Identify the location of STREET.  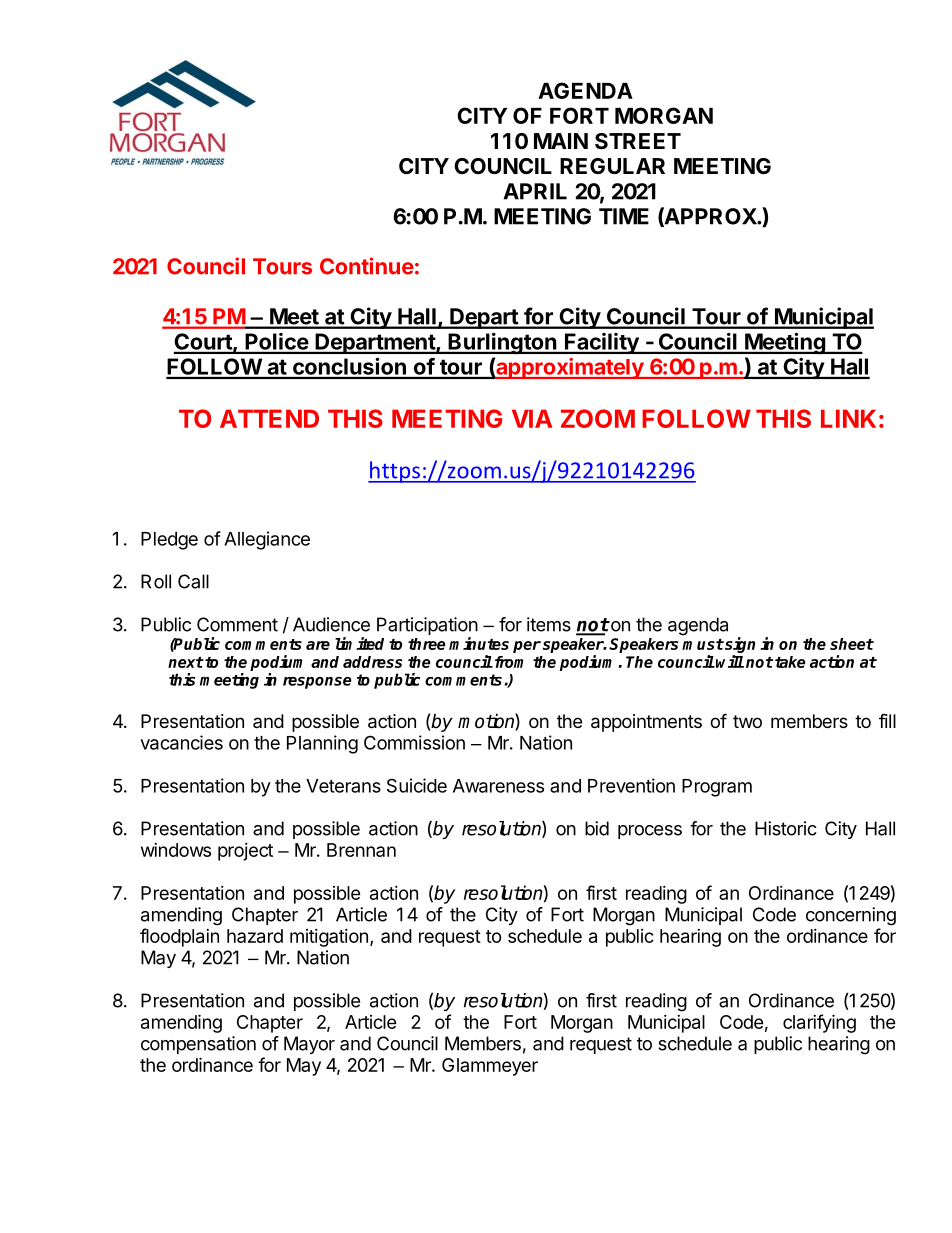
(638, 141).
